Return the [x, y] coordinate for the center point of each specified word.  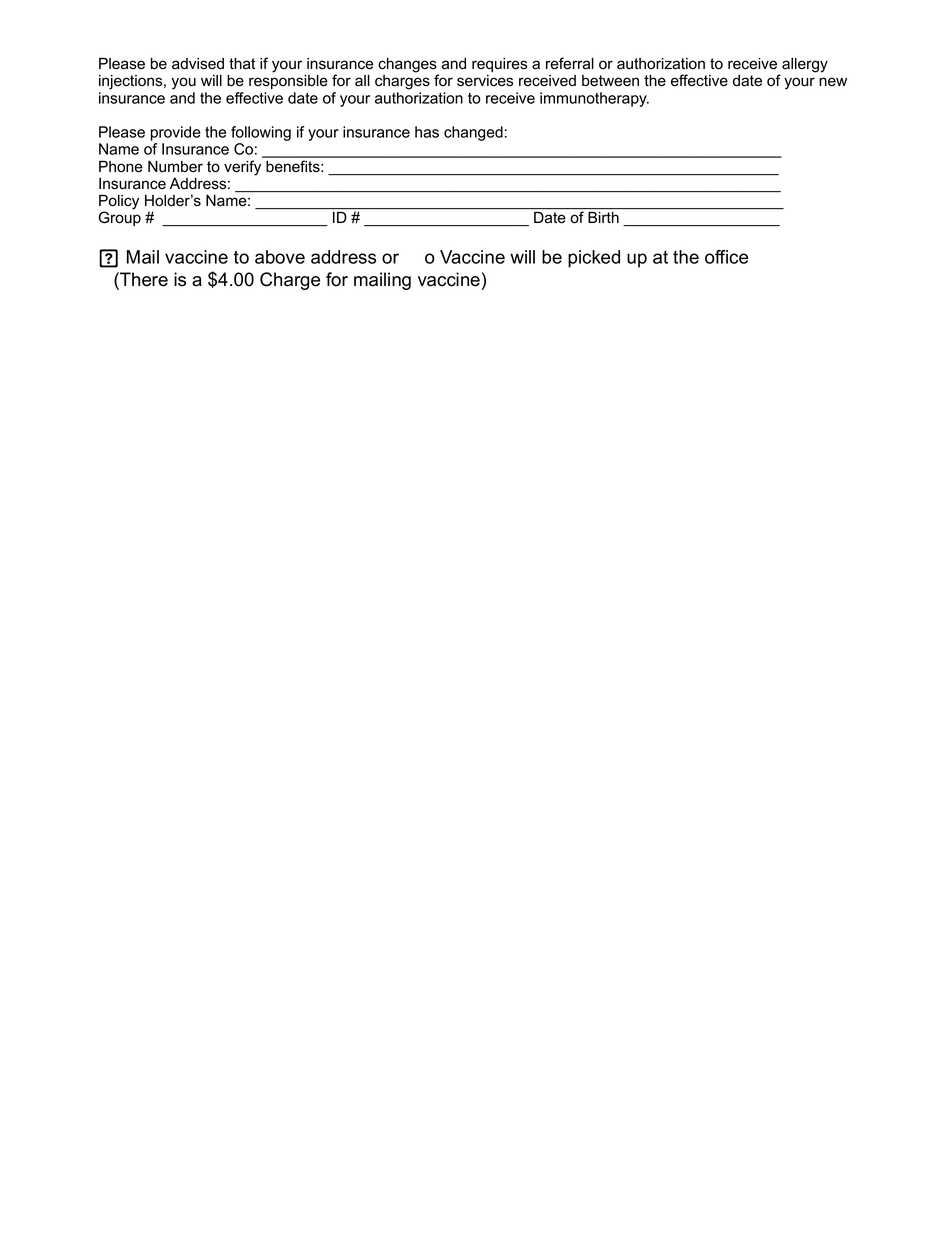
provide [176, 133]
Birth [603, 217]
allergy [805, 65]
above [280, 257]
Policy [119, 203]
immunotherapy [594, 99]
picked [594, 259]
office [726, 257]
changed [473, 133]
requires [499, 65]
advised [198, 64]
